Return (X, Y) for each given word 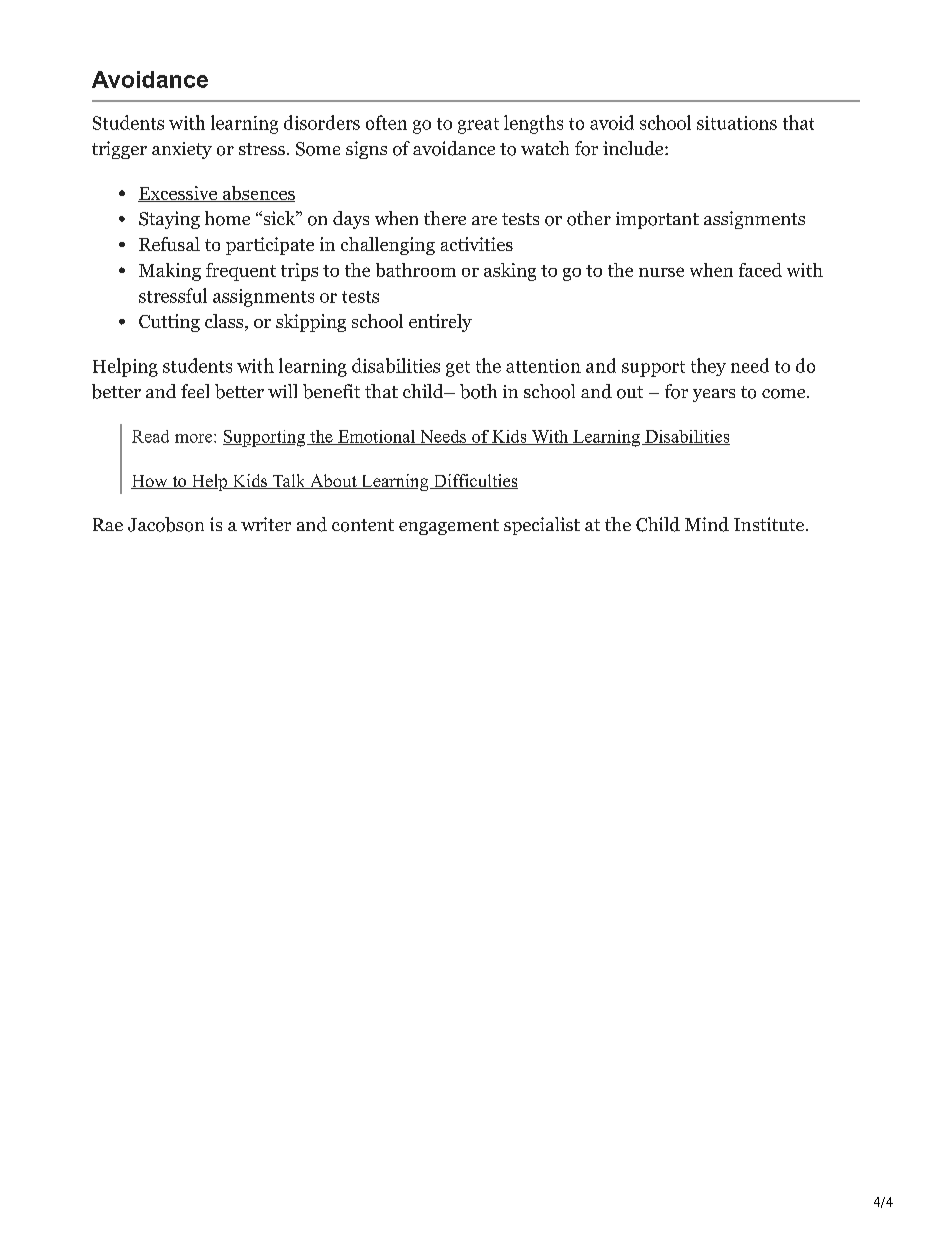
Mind (707, 524)
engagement (449, 527)
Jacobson (166, 524)
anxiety (182, 150)
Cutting (169, 323)
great (478, 126)
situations (737, 123)
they (708, 367)
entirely (440, 323)
